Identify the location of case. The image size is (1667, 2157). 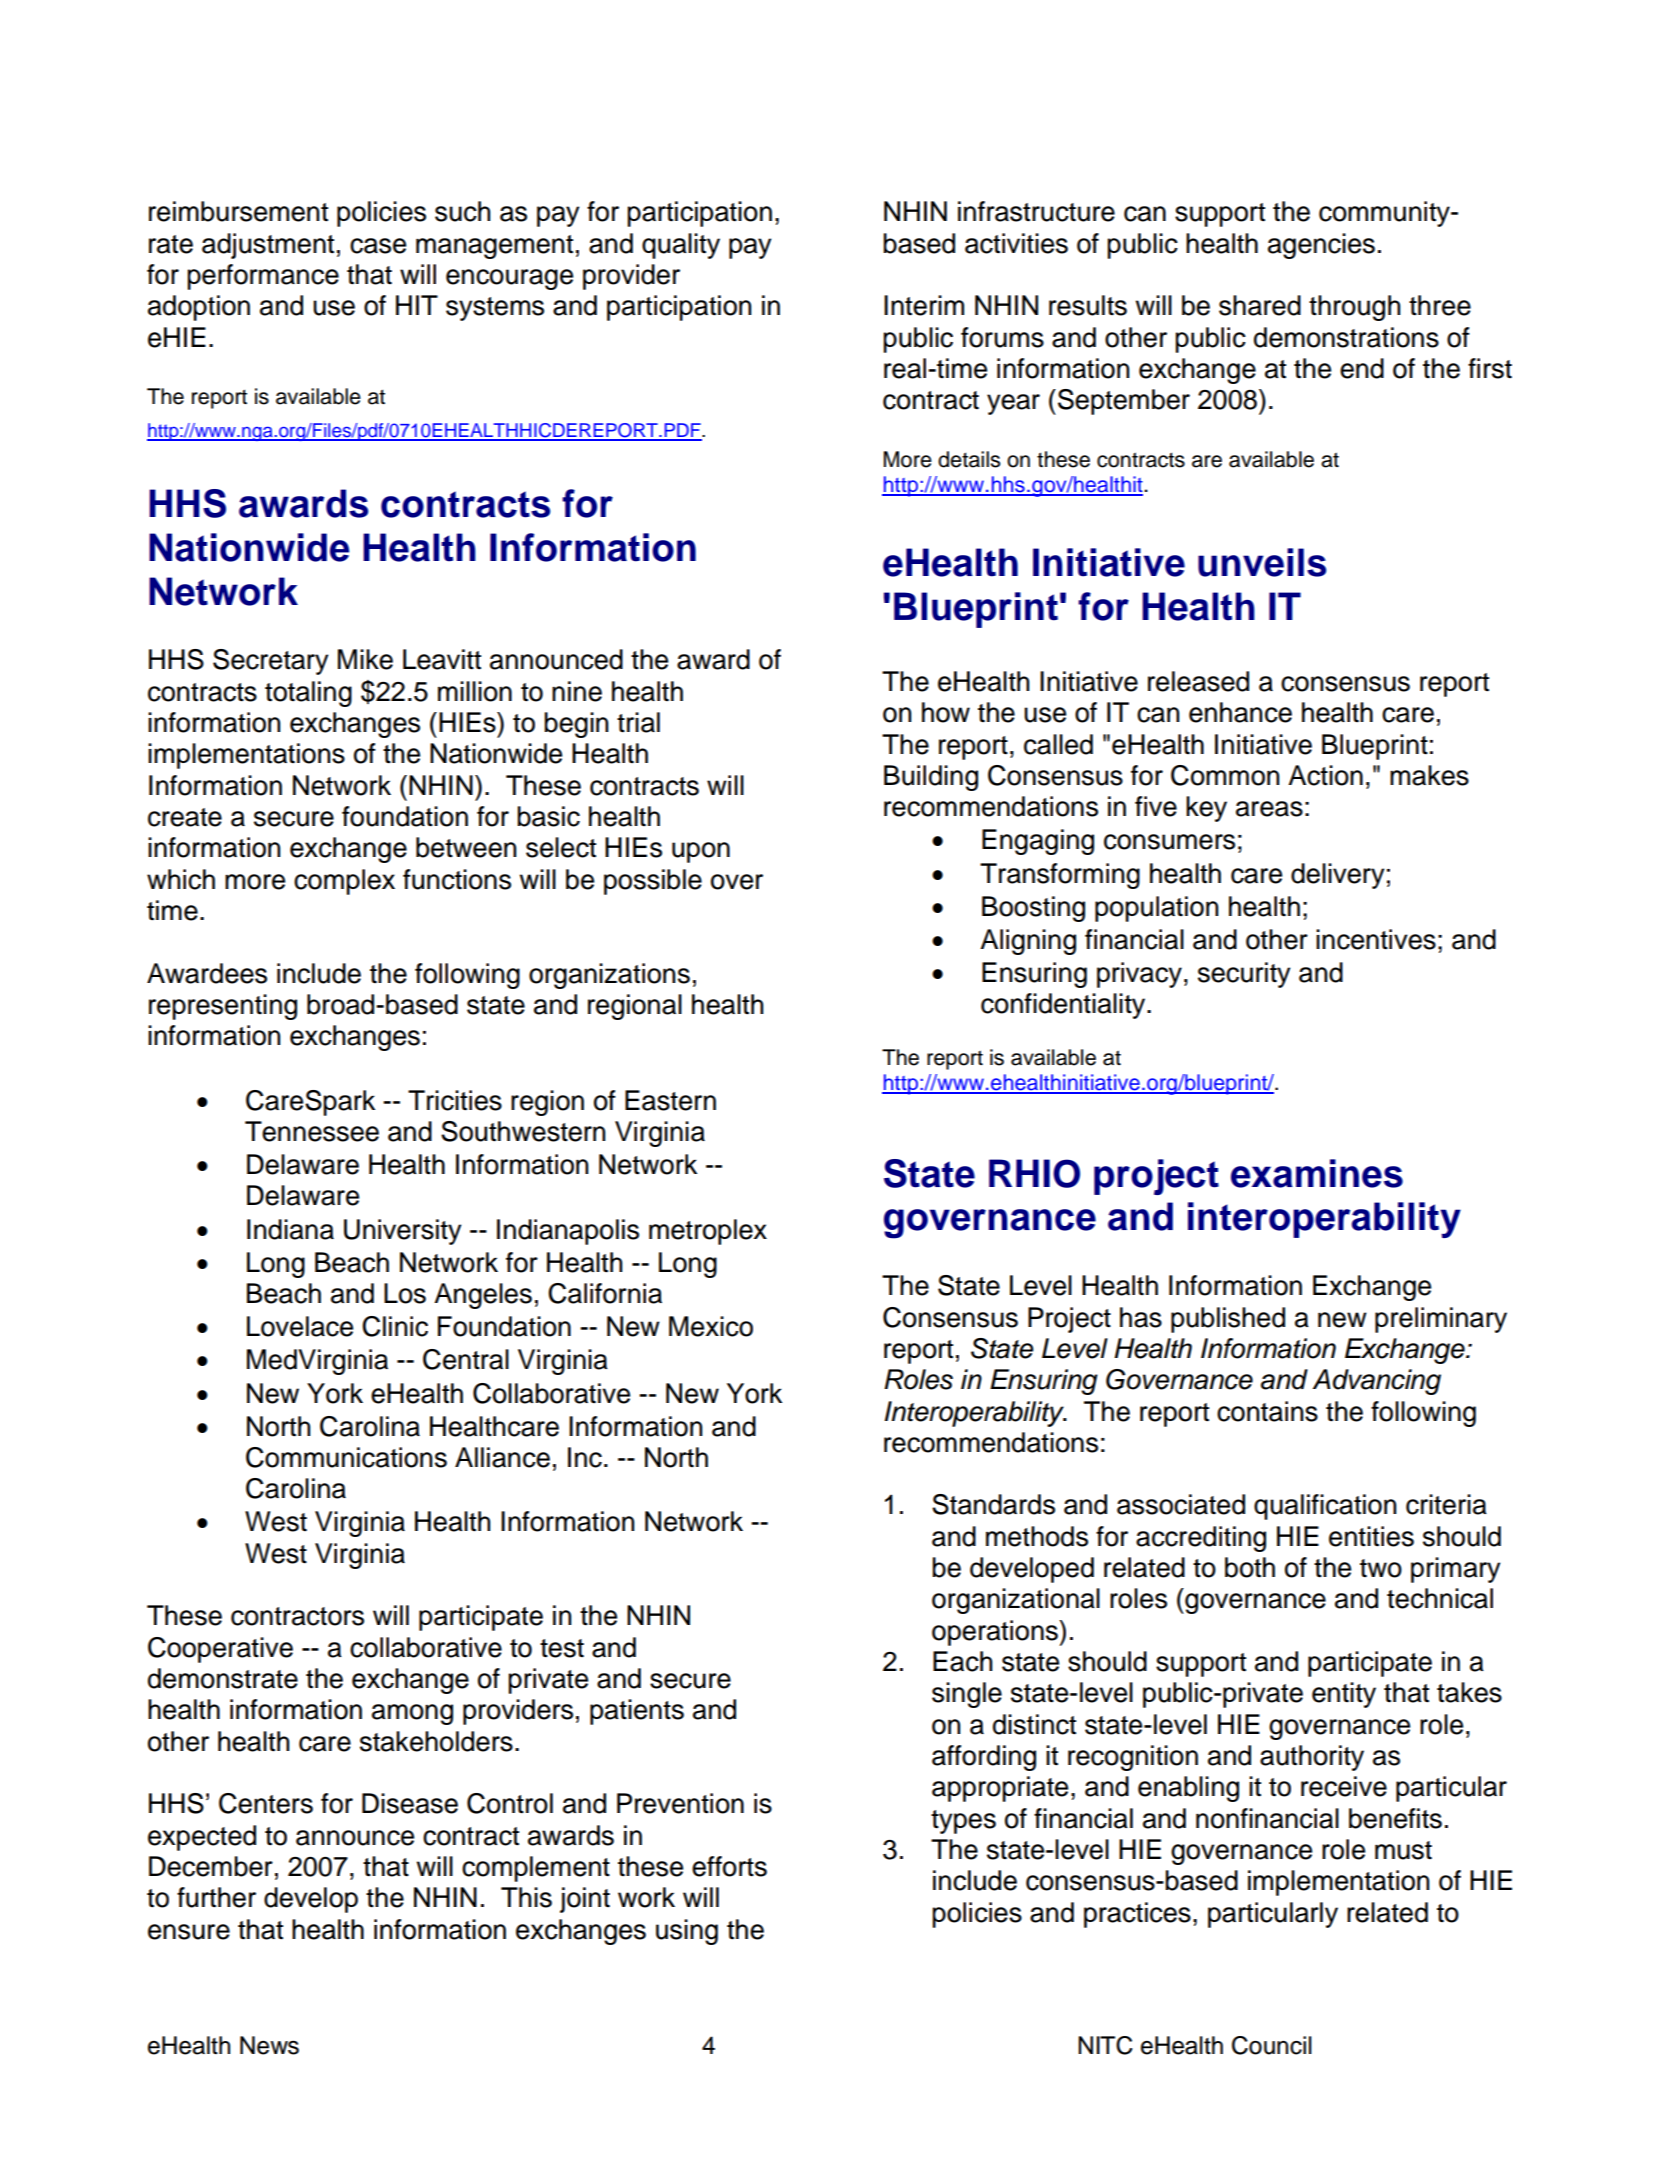
(378, 246).
